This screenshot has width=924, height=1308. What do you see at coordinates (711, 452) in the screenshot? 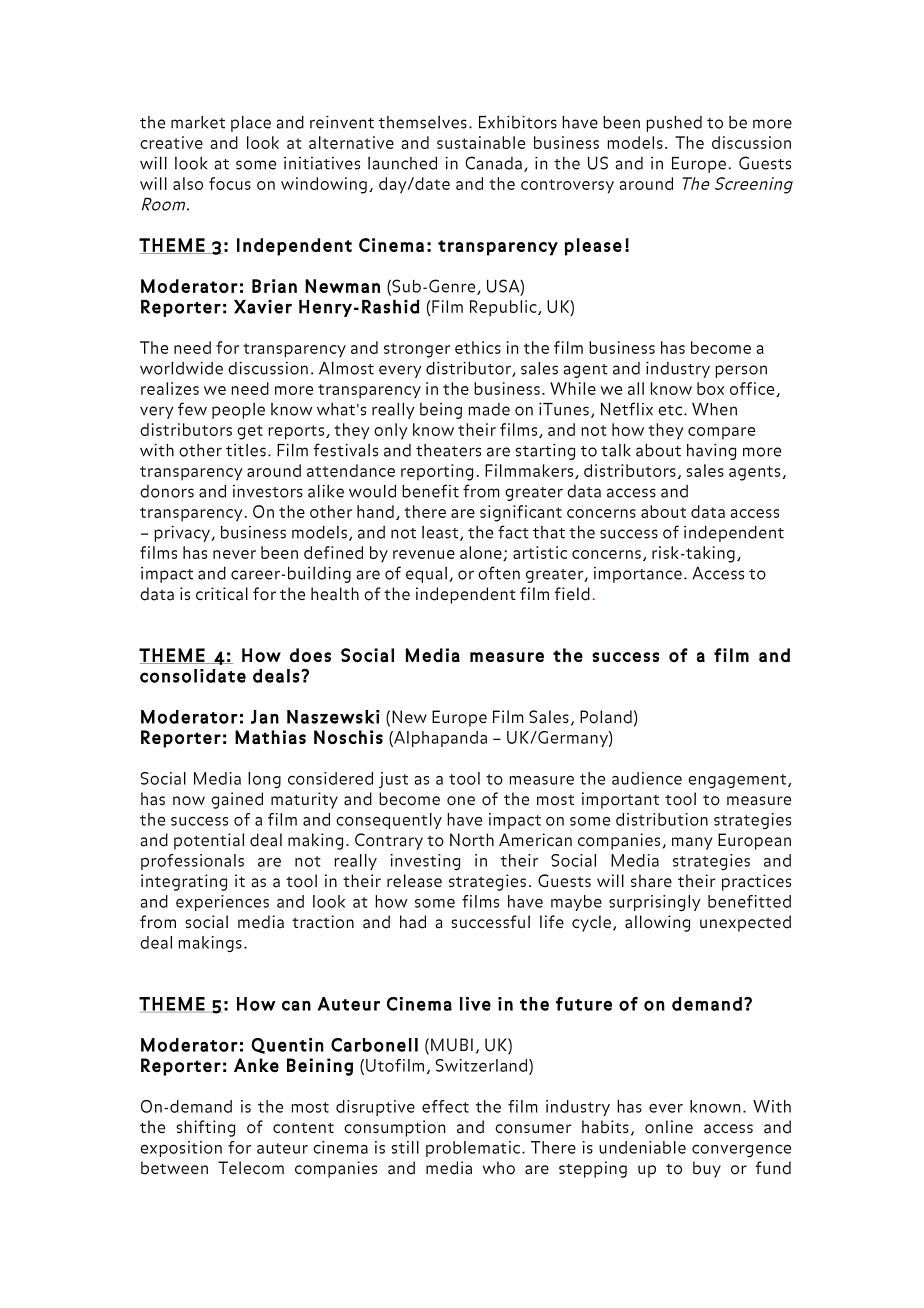
I see `having` at bounding box center [711, 452].
